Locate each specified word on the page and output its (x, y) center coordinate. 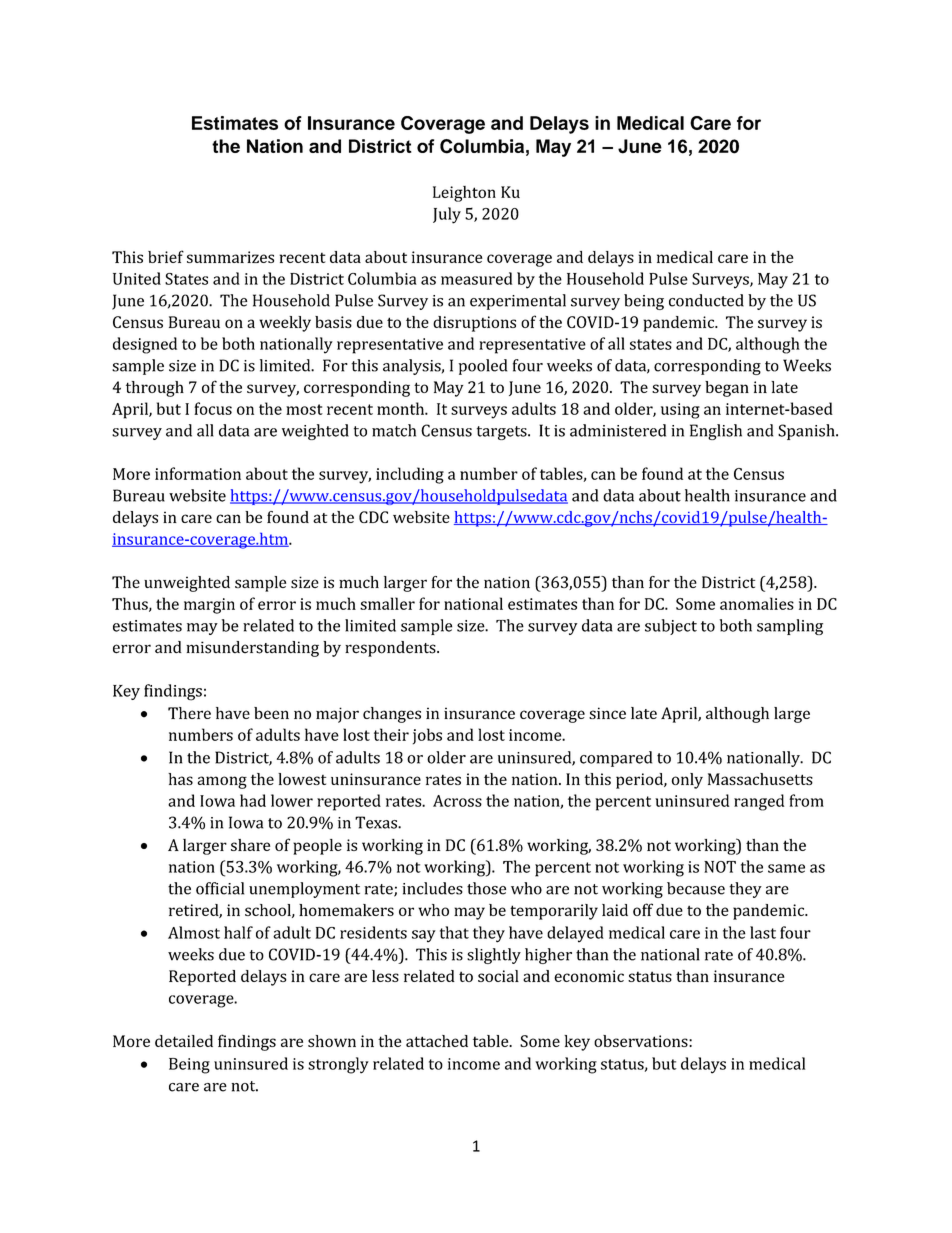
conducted (706, 300)
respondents (391, 649)
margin (209, 606)
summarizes (230, 257)
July (447, 215)
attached (437, 1041)
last (763, 932)
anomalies (757, 603)
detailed (184, 1041)
